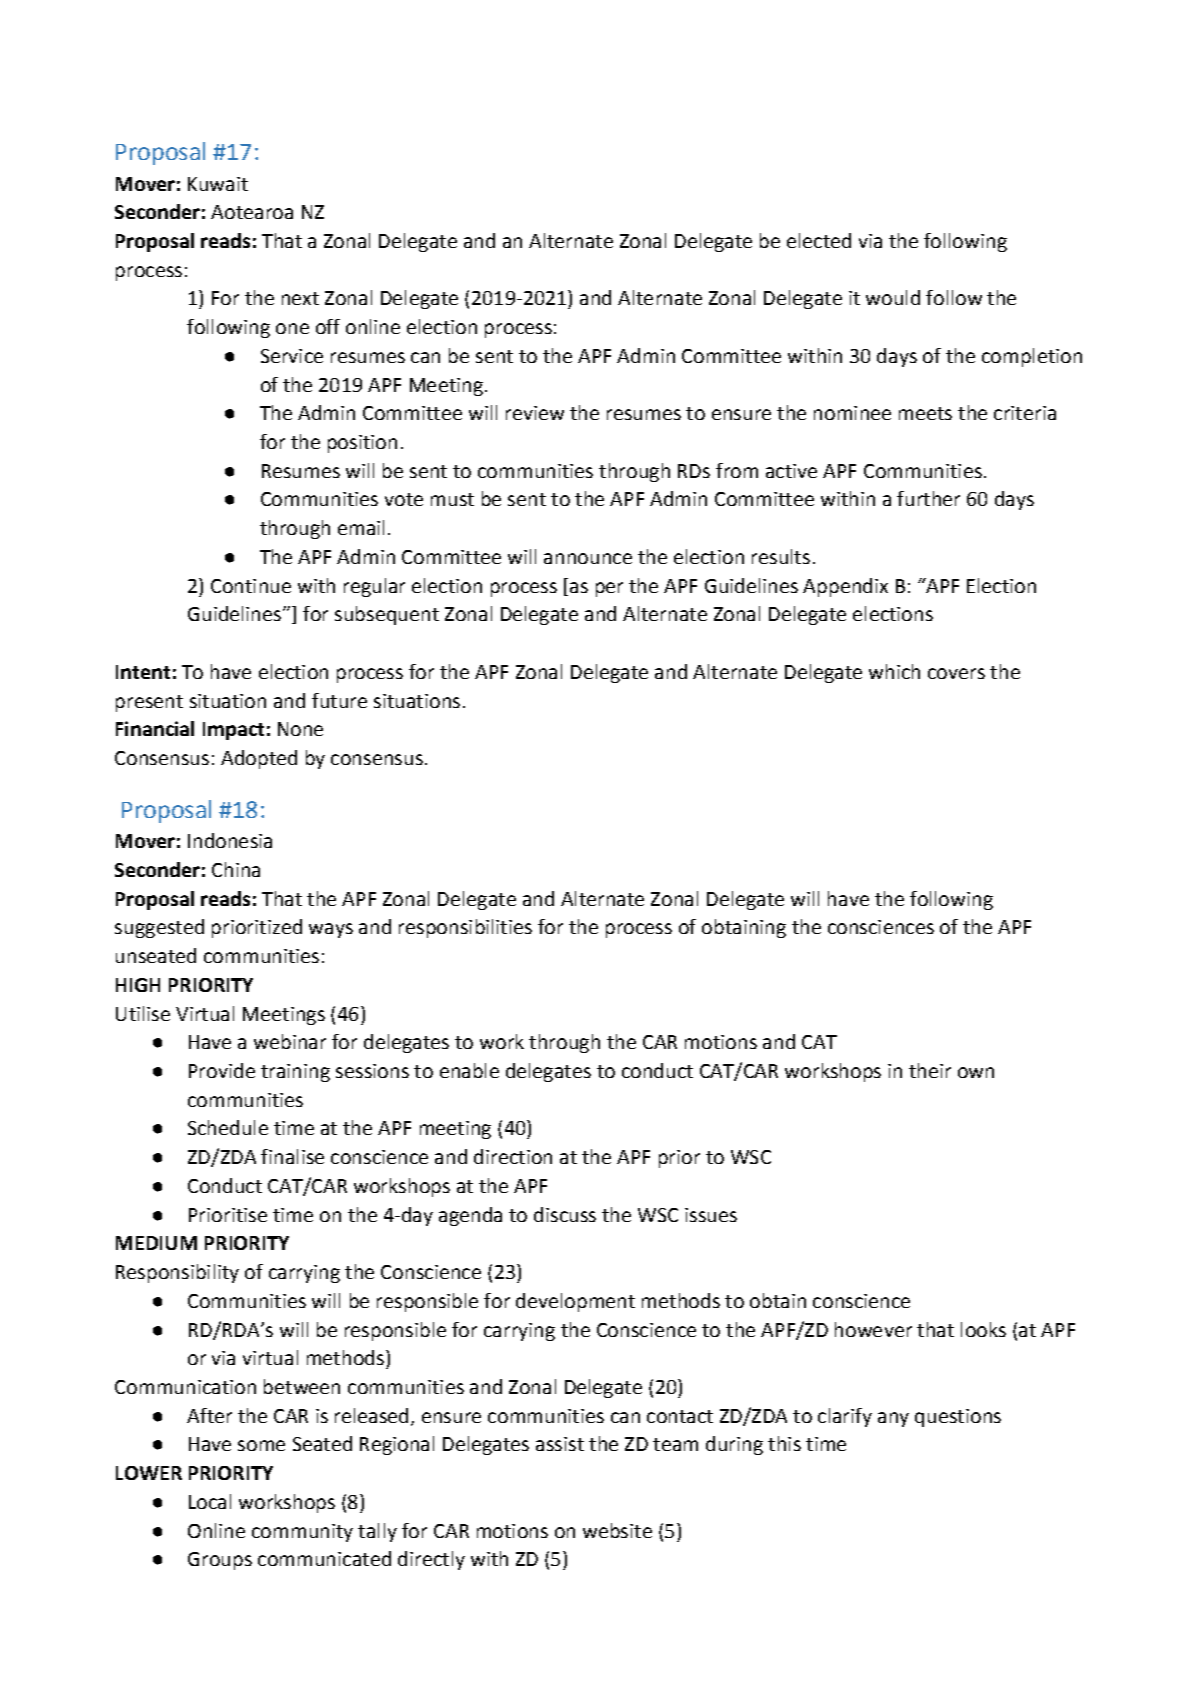  Describe the element at coordinates (251, 586) in the page. I see `Continue` at that location.
